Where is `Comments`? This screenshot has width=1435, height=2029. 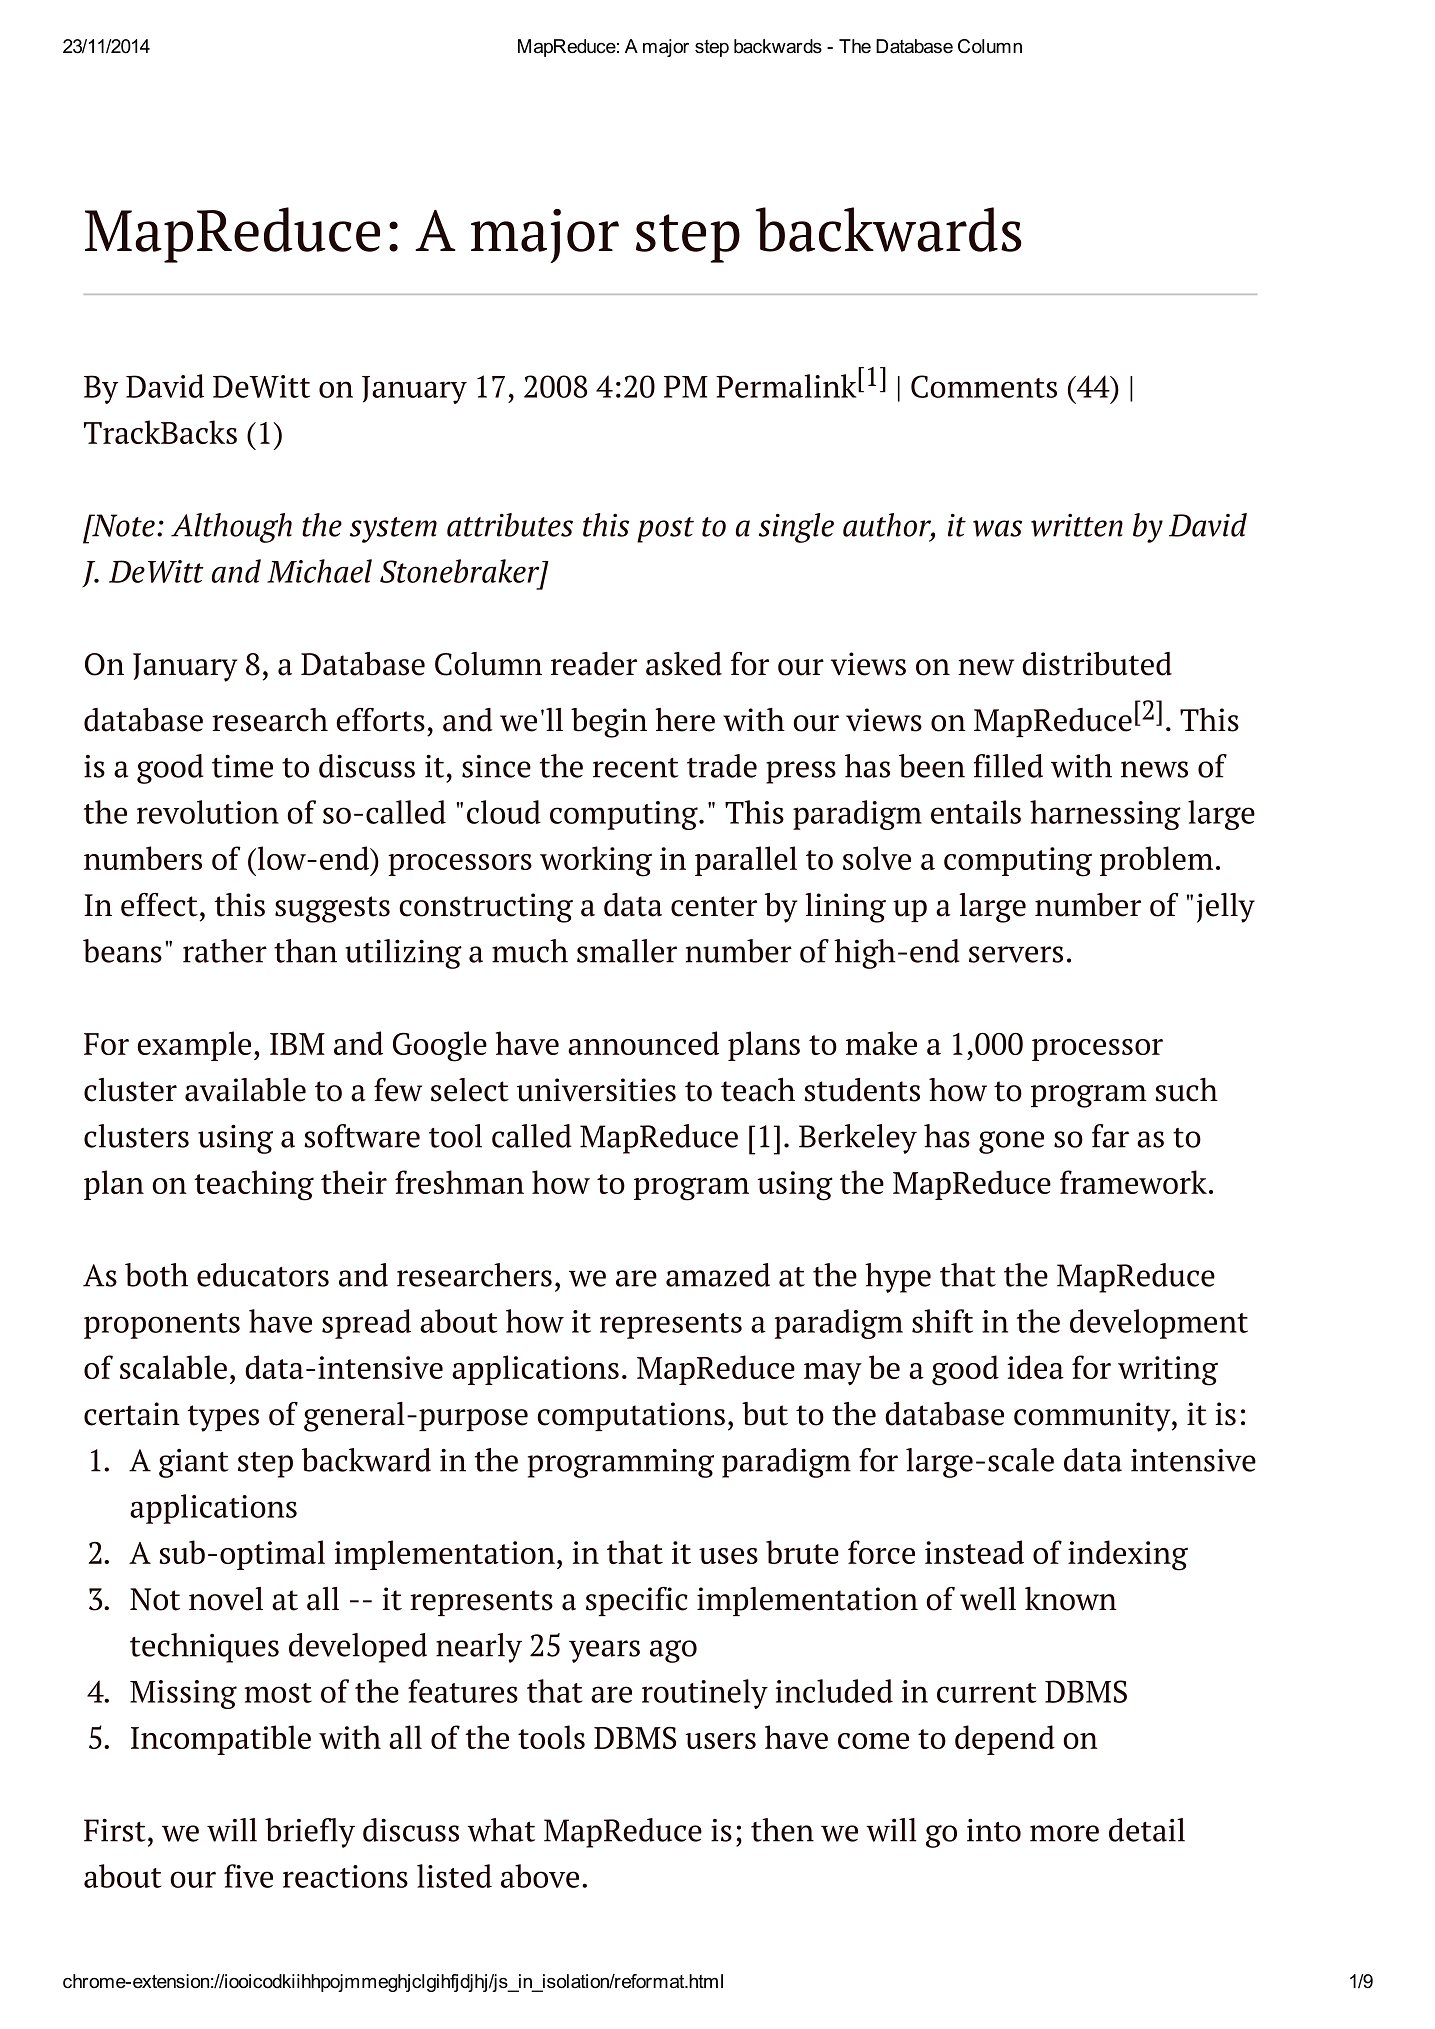
Comments is located at coordinates (984, 386).
